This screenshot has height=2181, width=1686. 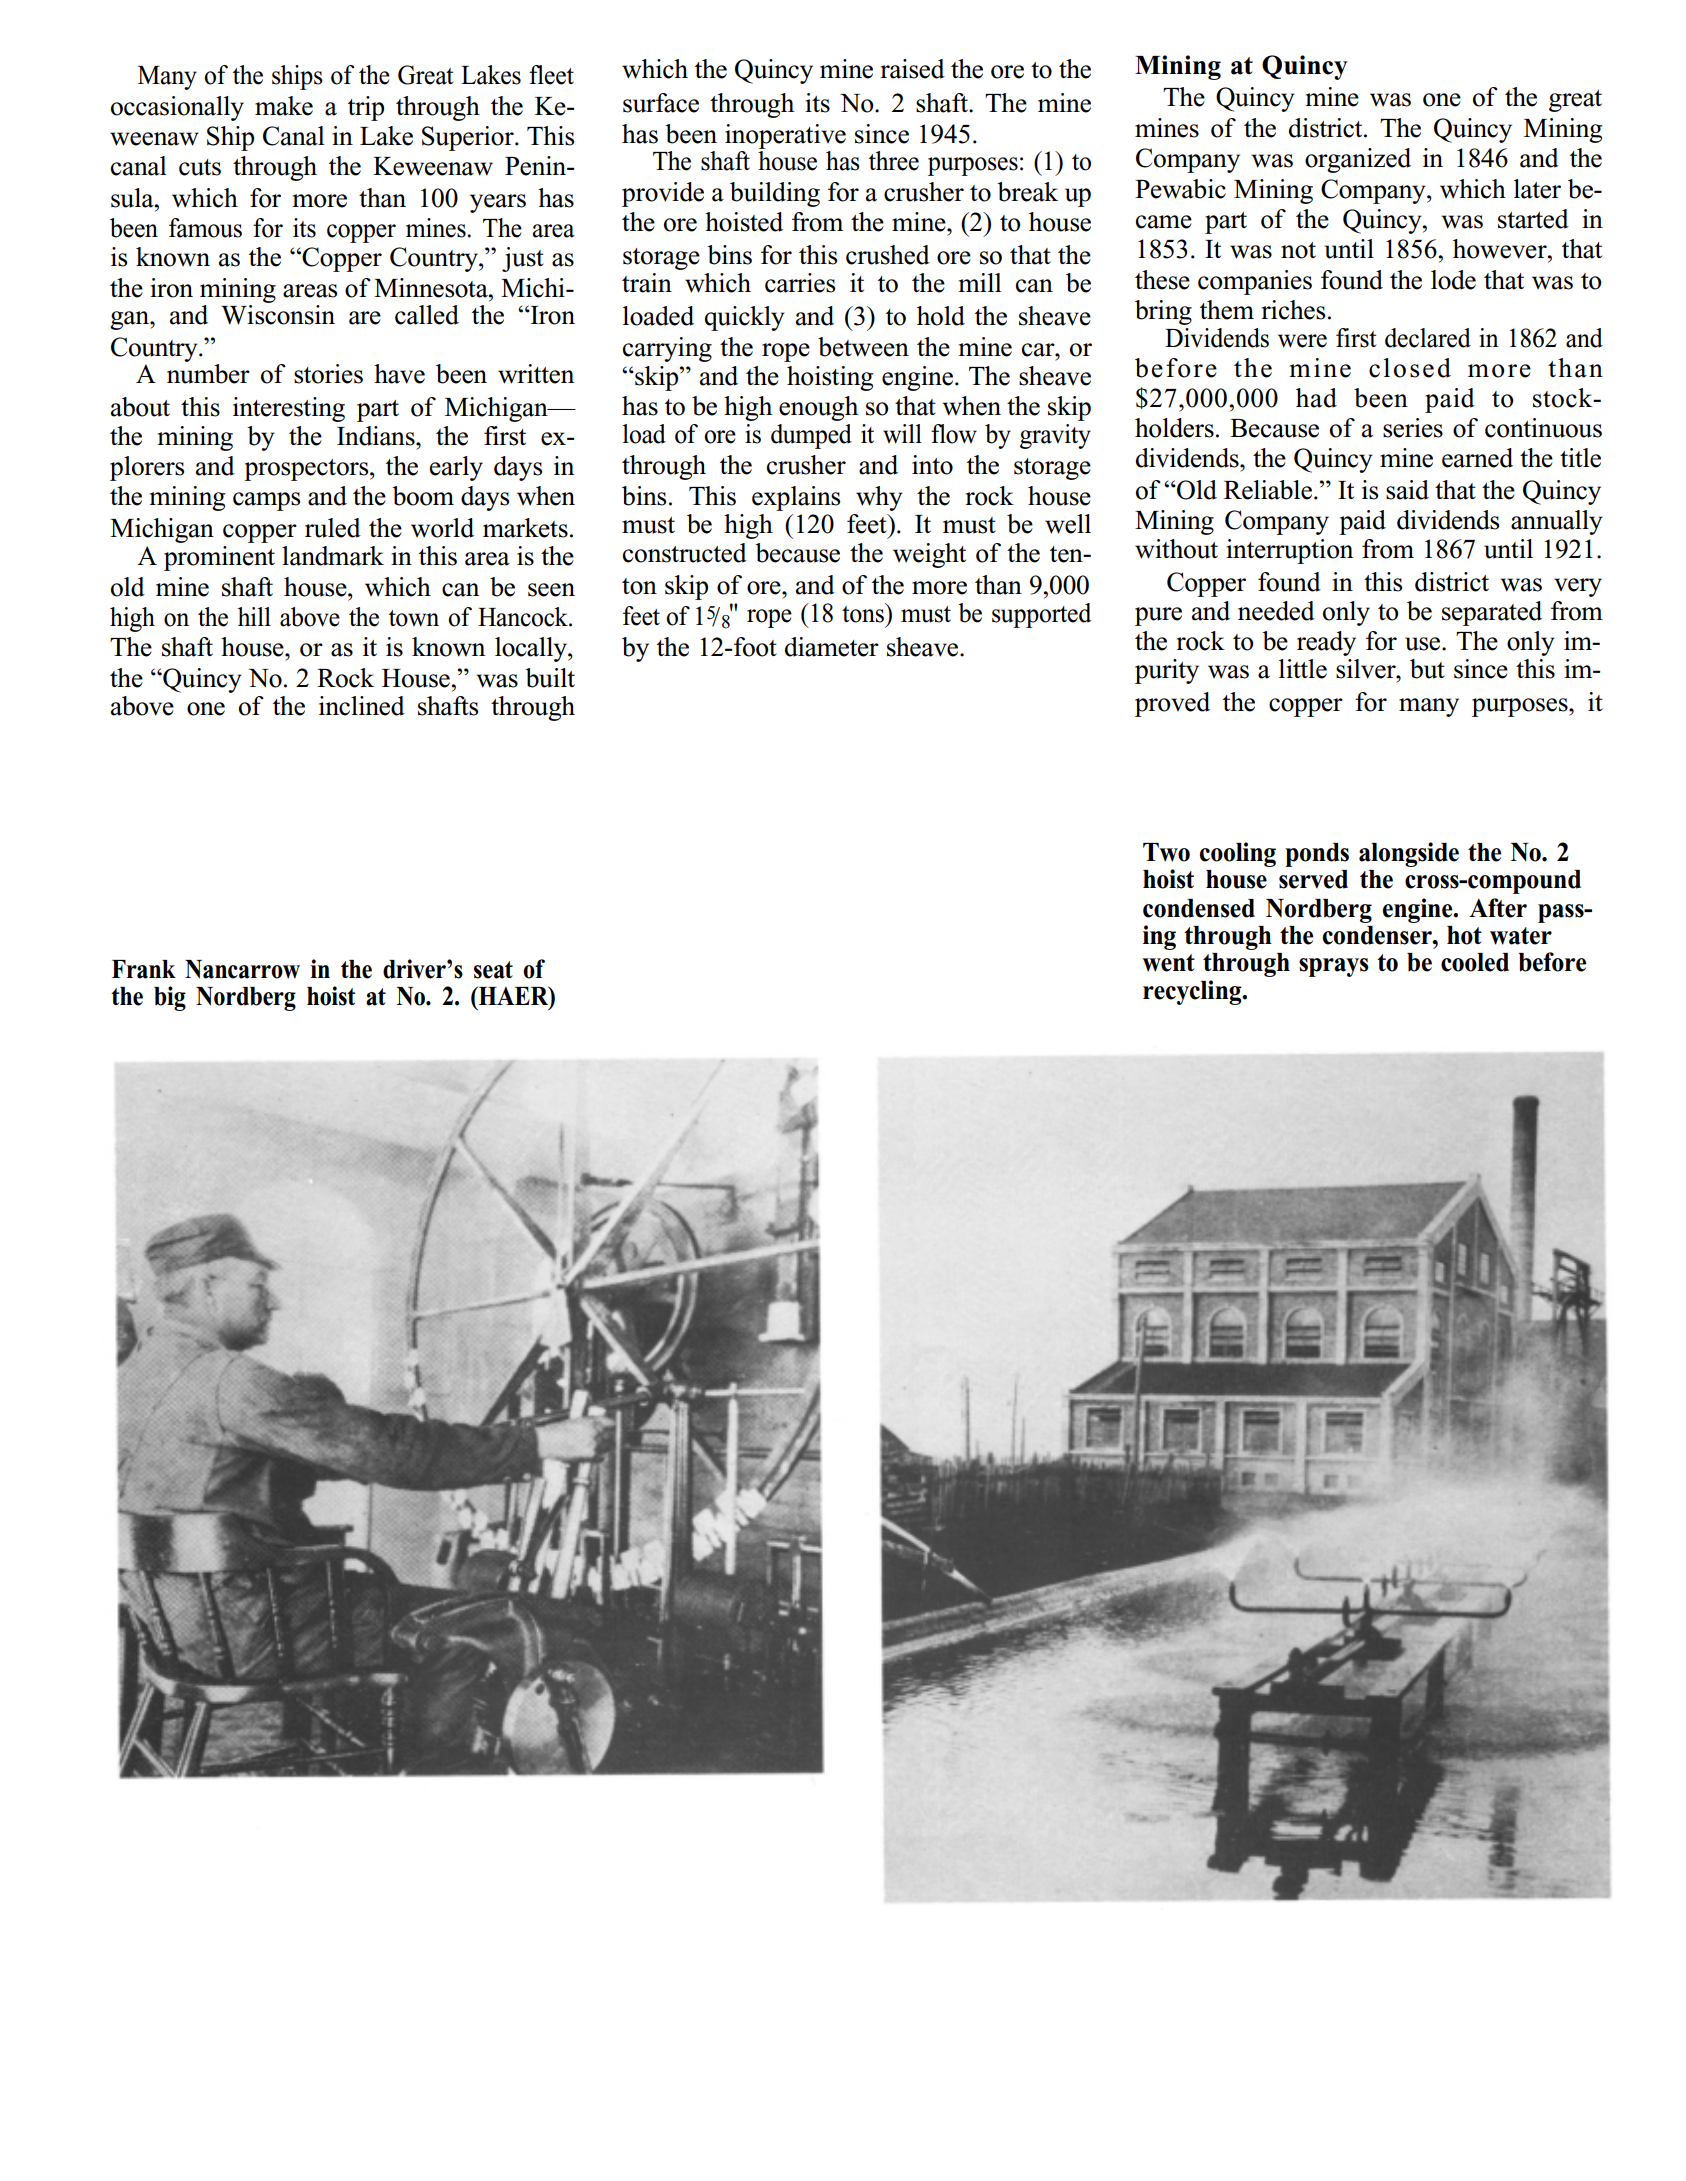 What do you see at coordinates (1358, 160) in the screenshot?
I see `organized` at bounding box center [1358, 160].
